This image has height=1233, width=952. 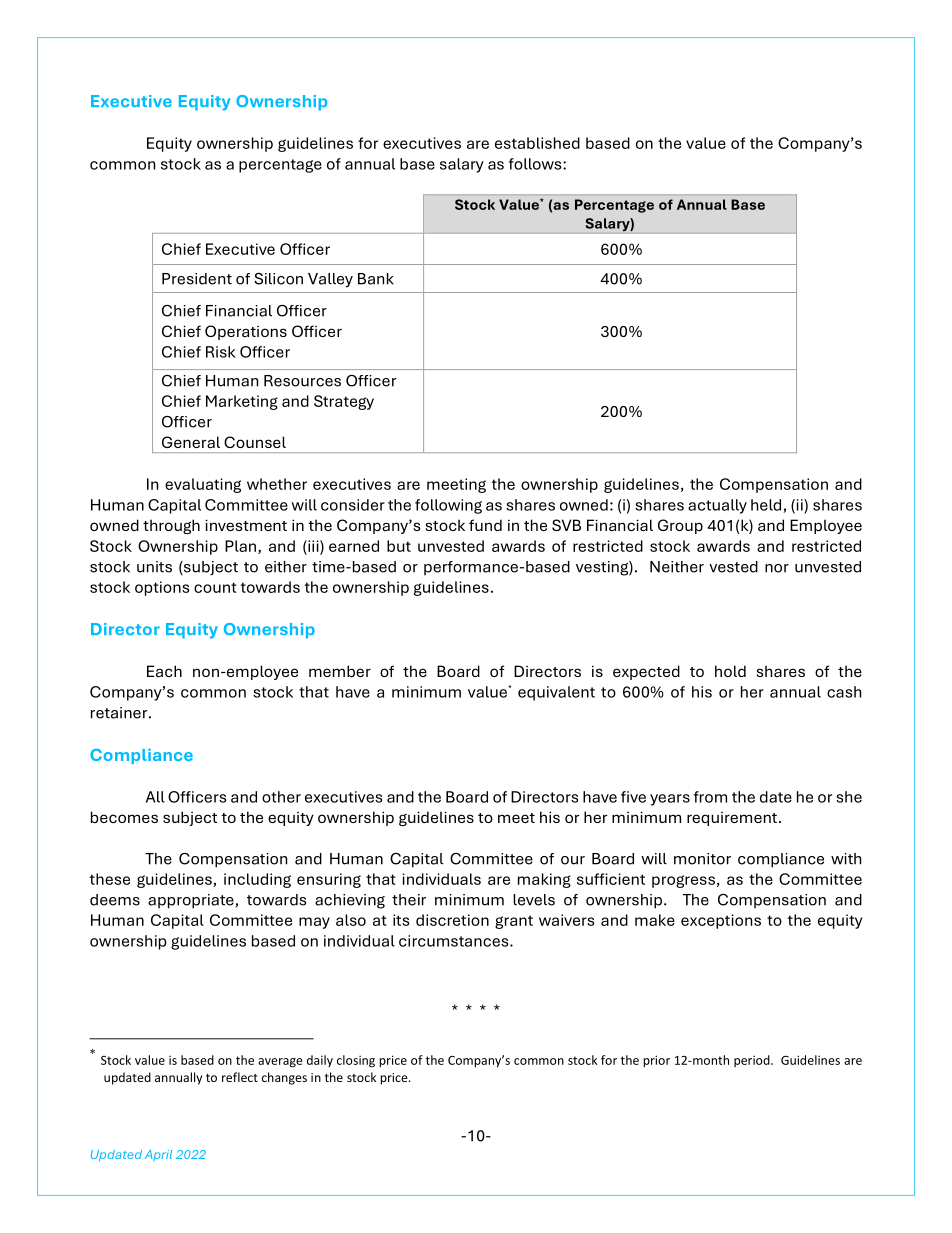 What do you see at coordinates (164, 671) in the image?
I see `Each` at bounding box center [164, 671].
